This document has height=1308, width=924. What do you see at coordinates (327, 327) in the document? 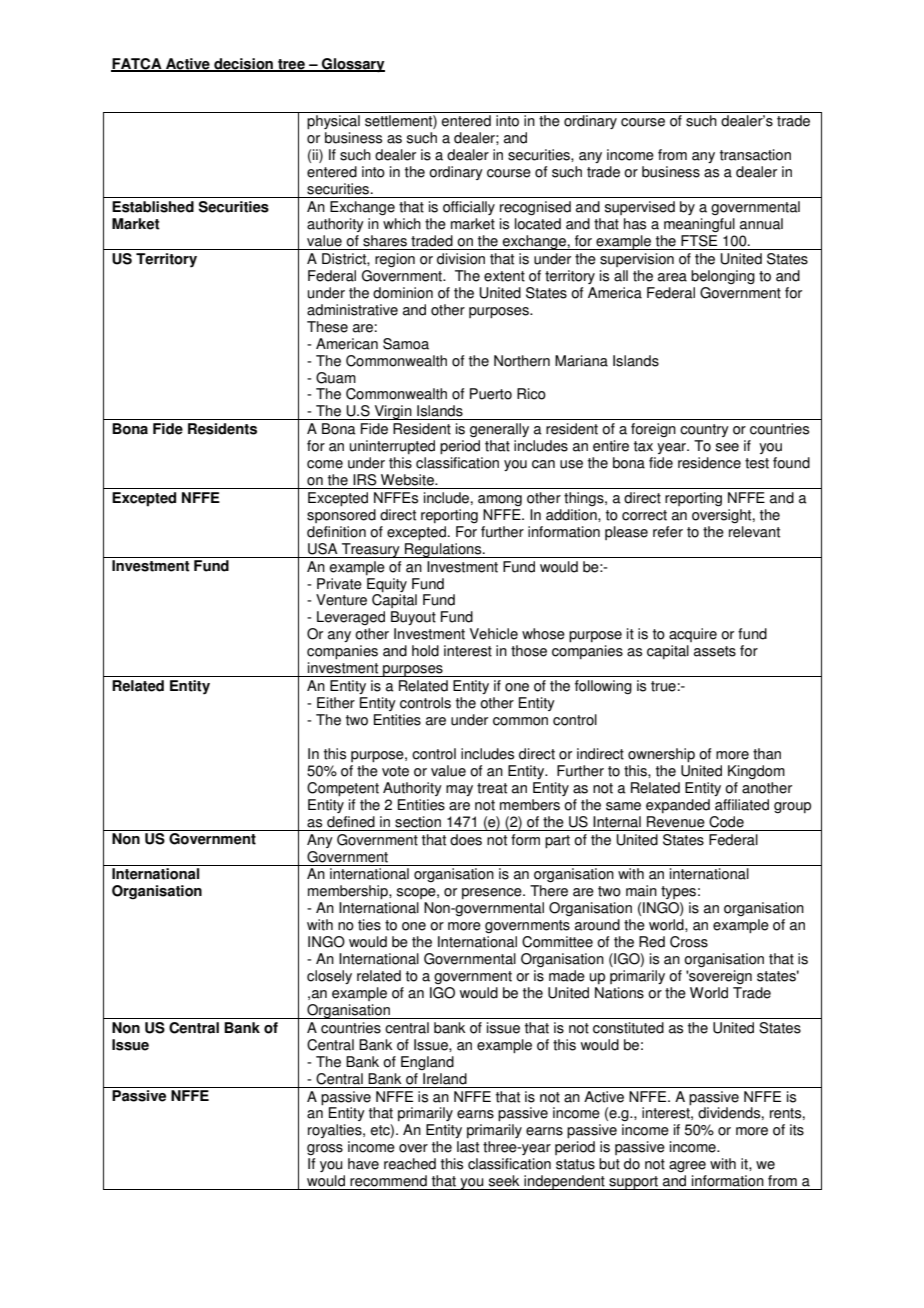
I see `These` at bounding box center [327, 327].
